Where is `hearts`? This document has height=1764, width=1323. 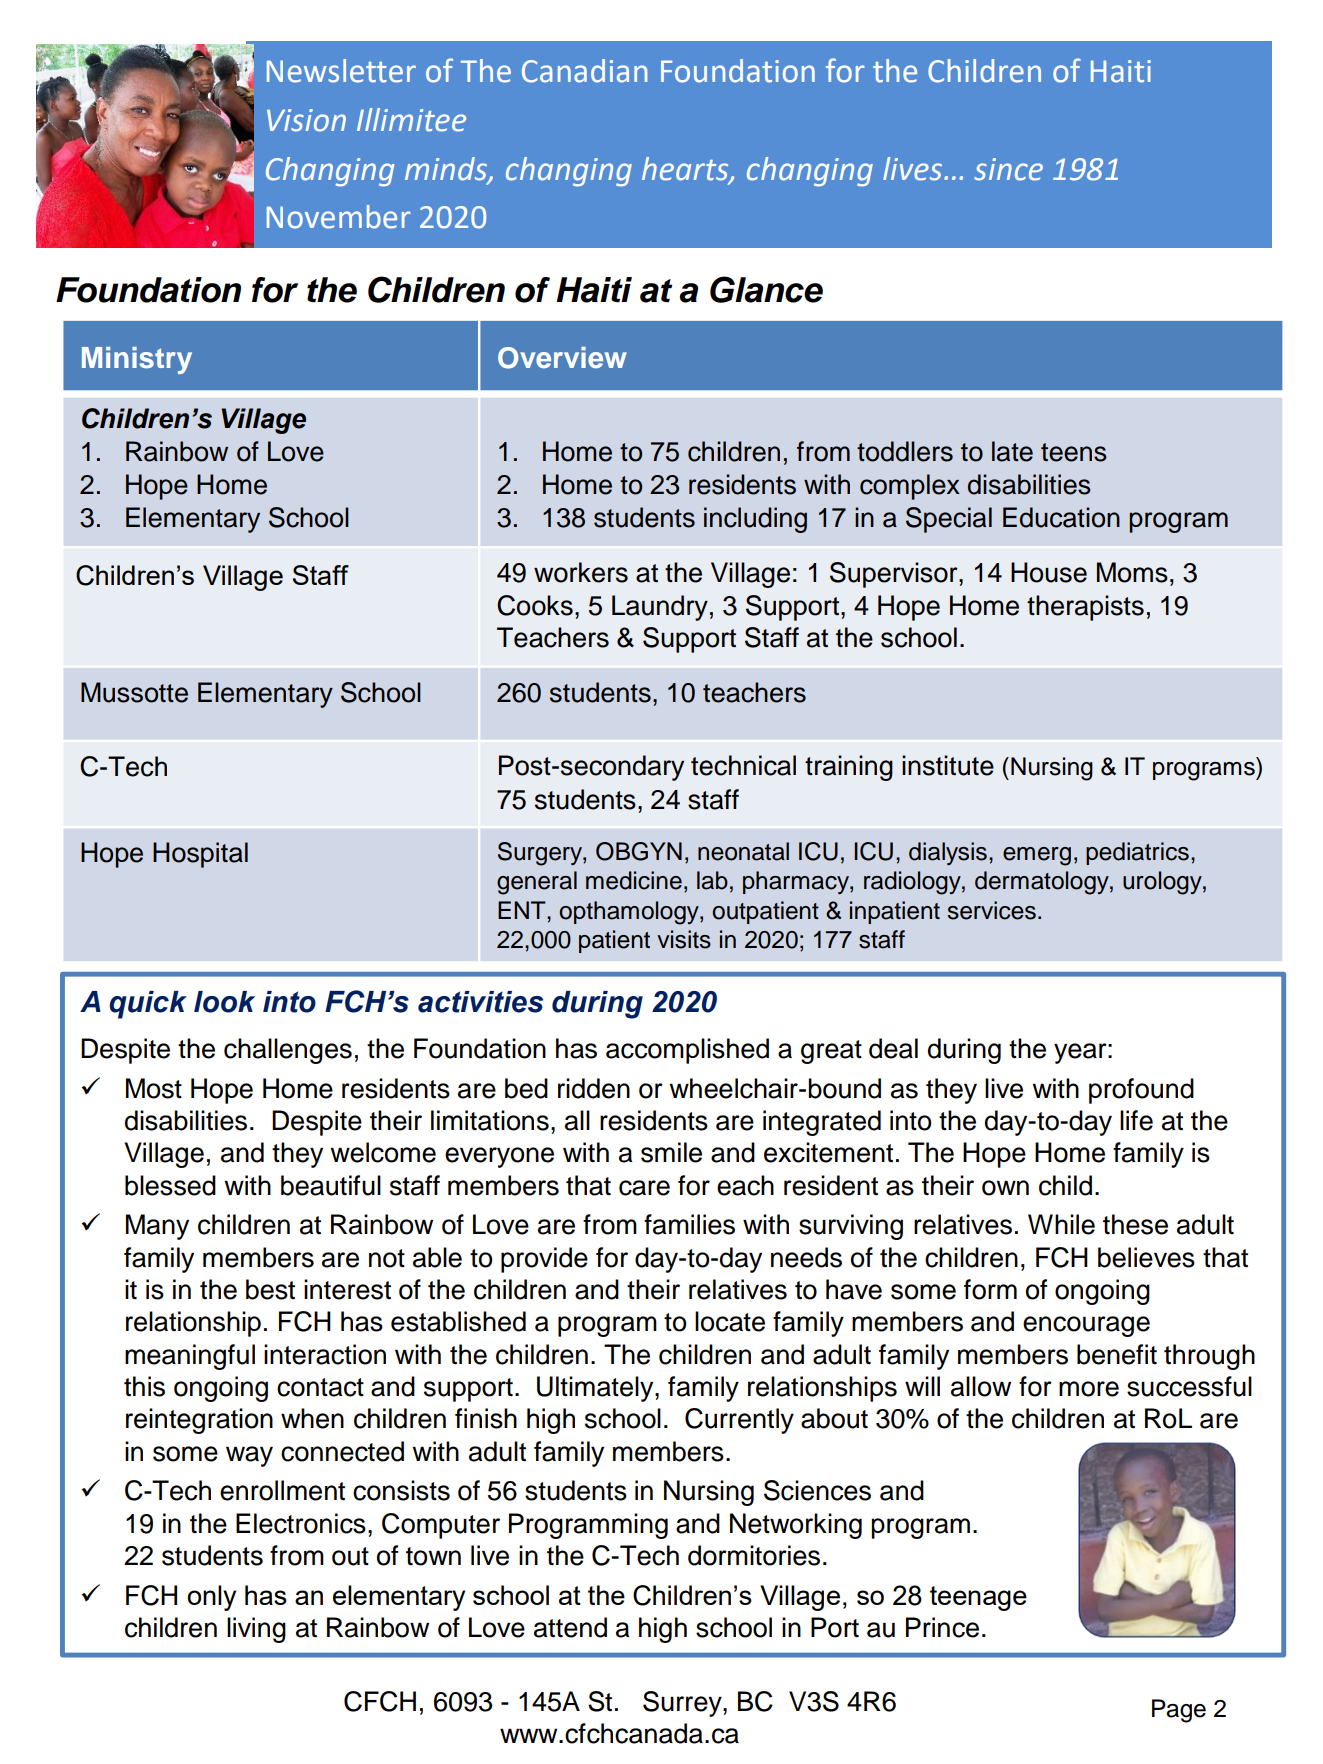
hearts is located at coordinates (686, 169).
